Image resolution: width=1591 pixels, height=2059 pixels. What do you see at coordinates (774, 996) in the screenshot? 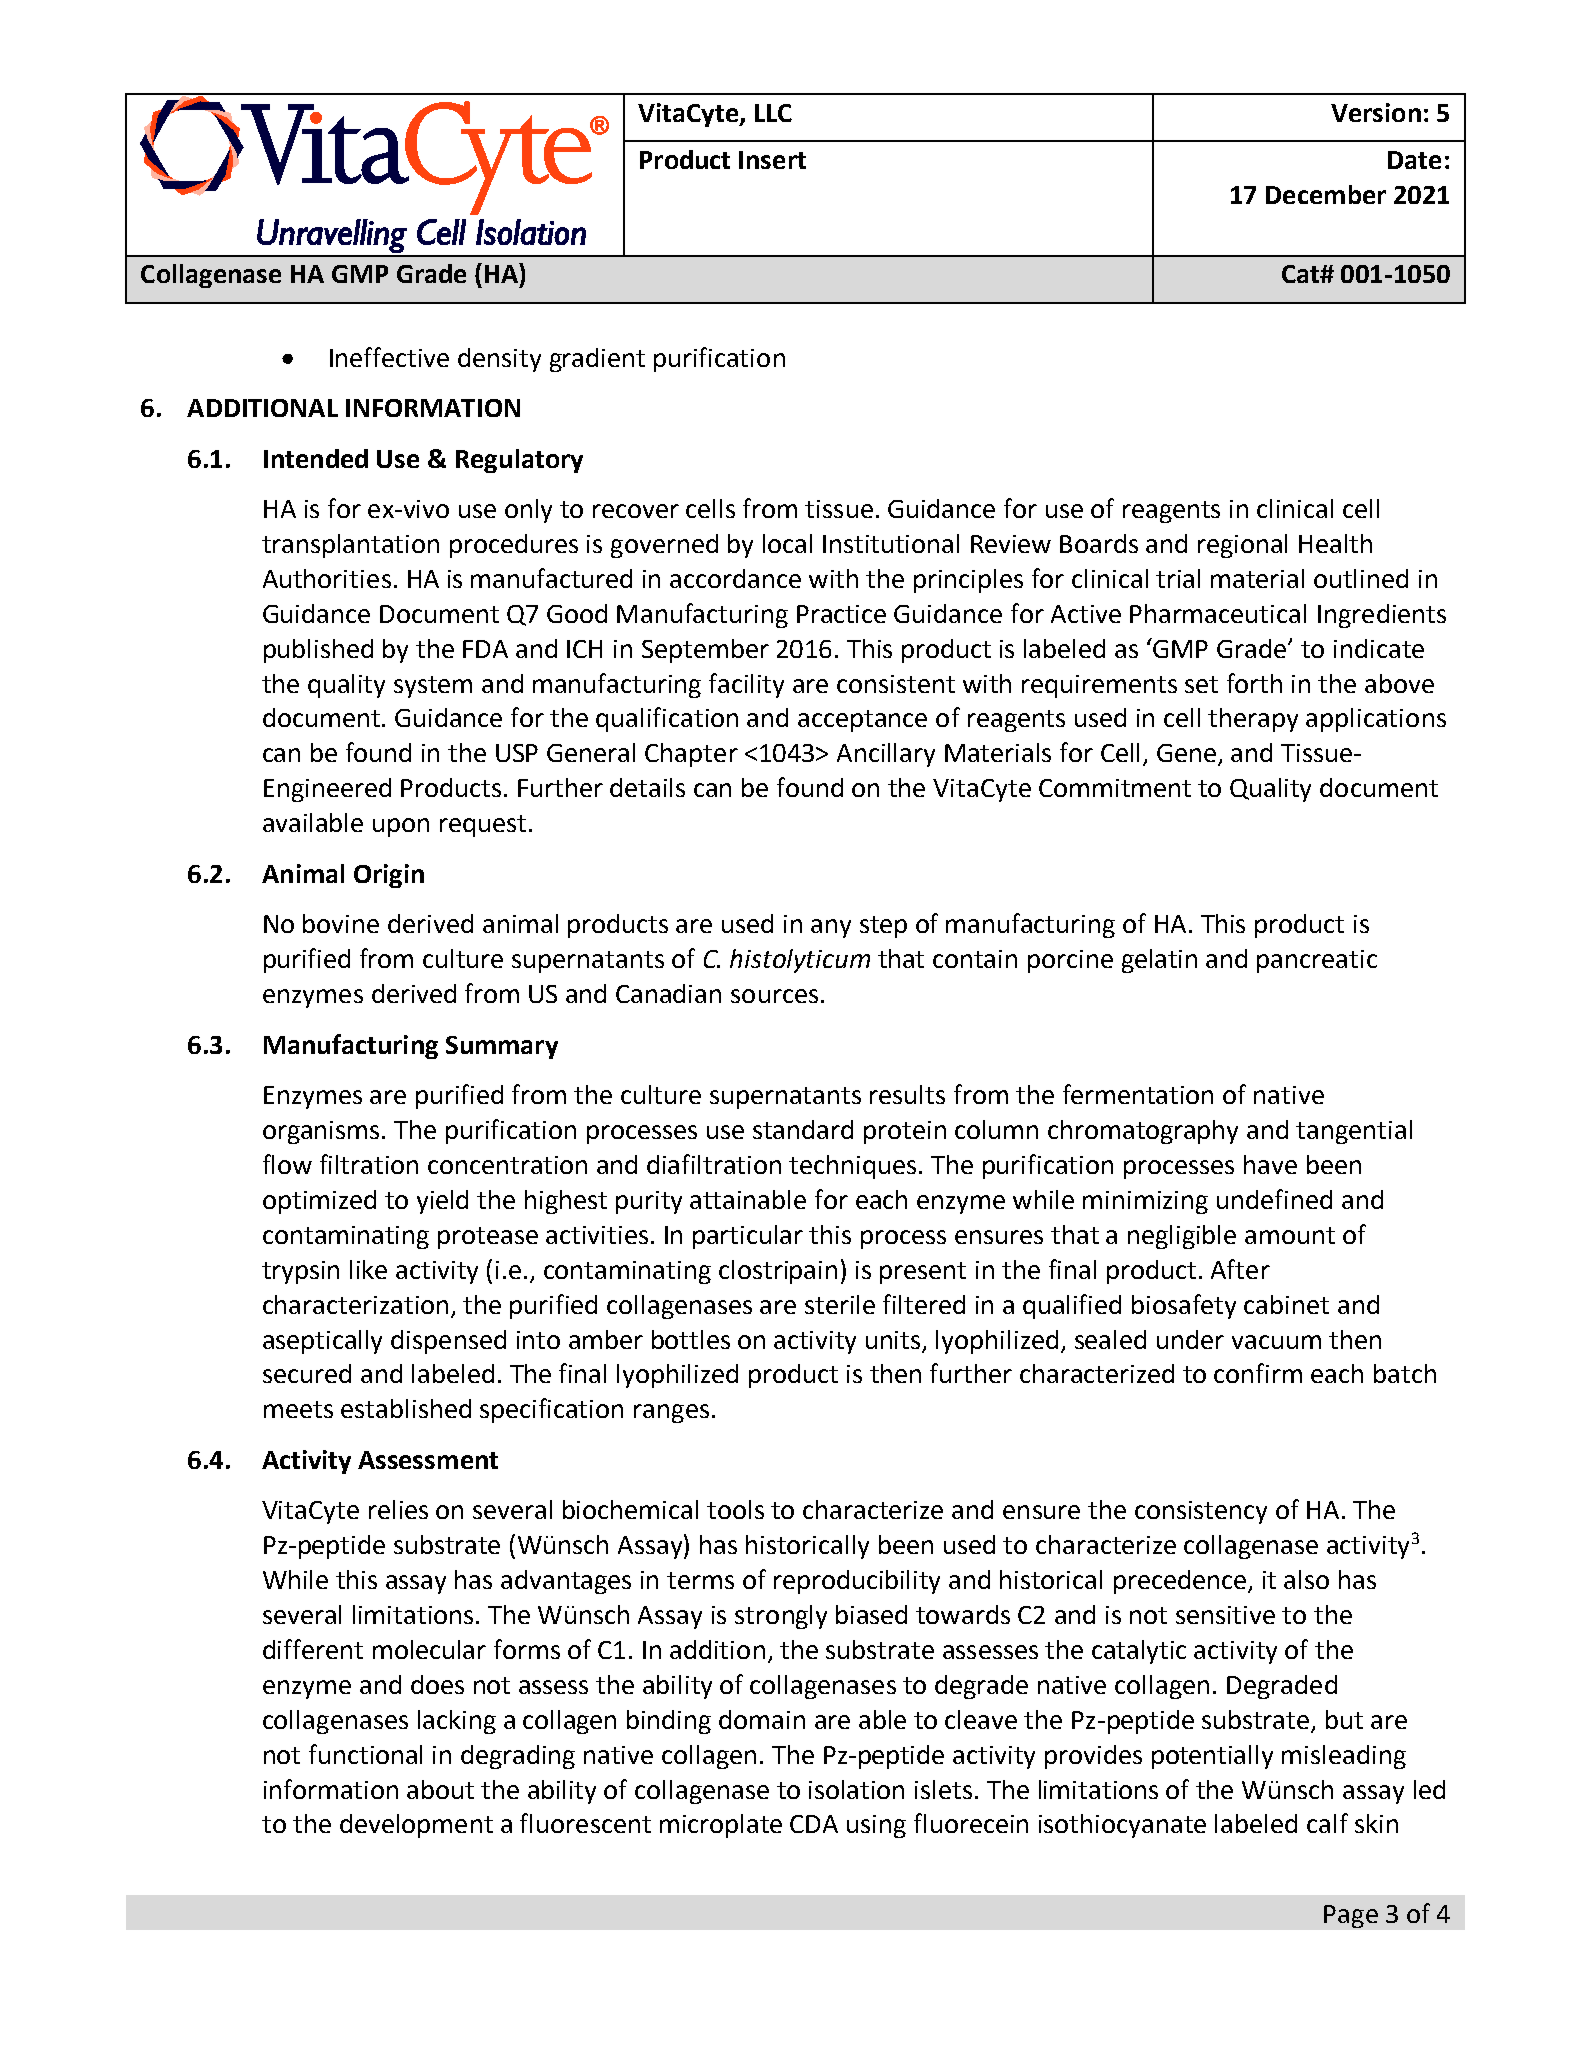
I see `sources` at bounding box center [774, 996].
